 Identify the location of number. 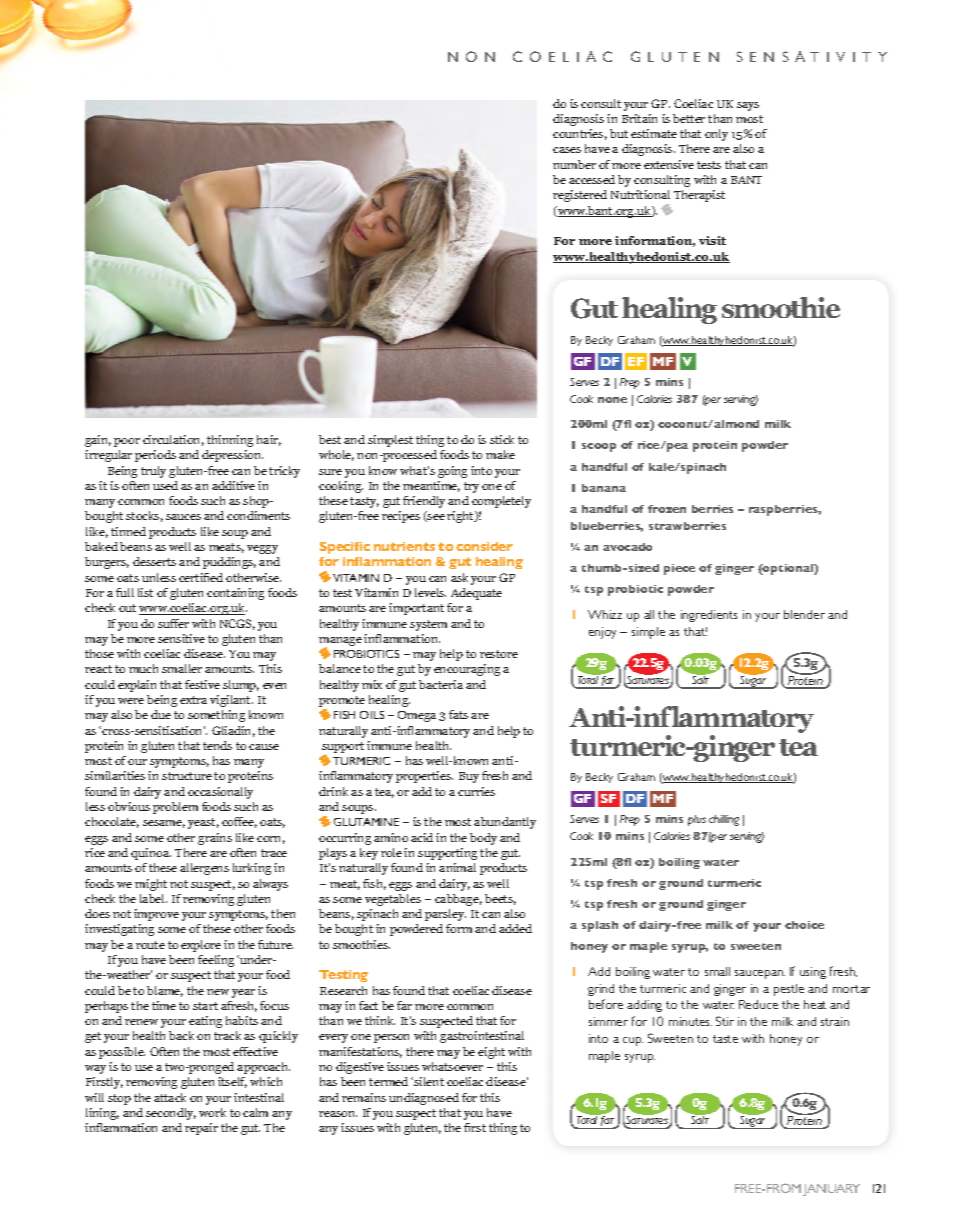
(574, 164).
